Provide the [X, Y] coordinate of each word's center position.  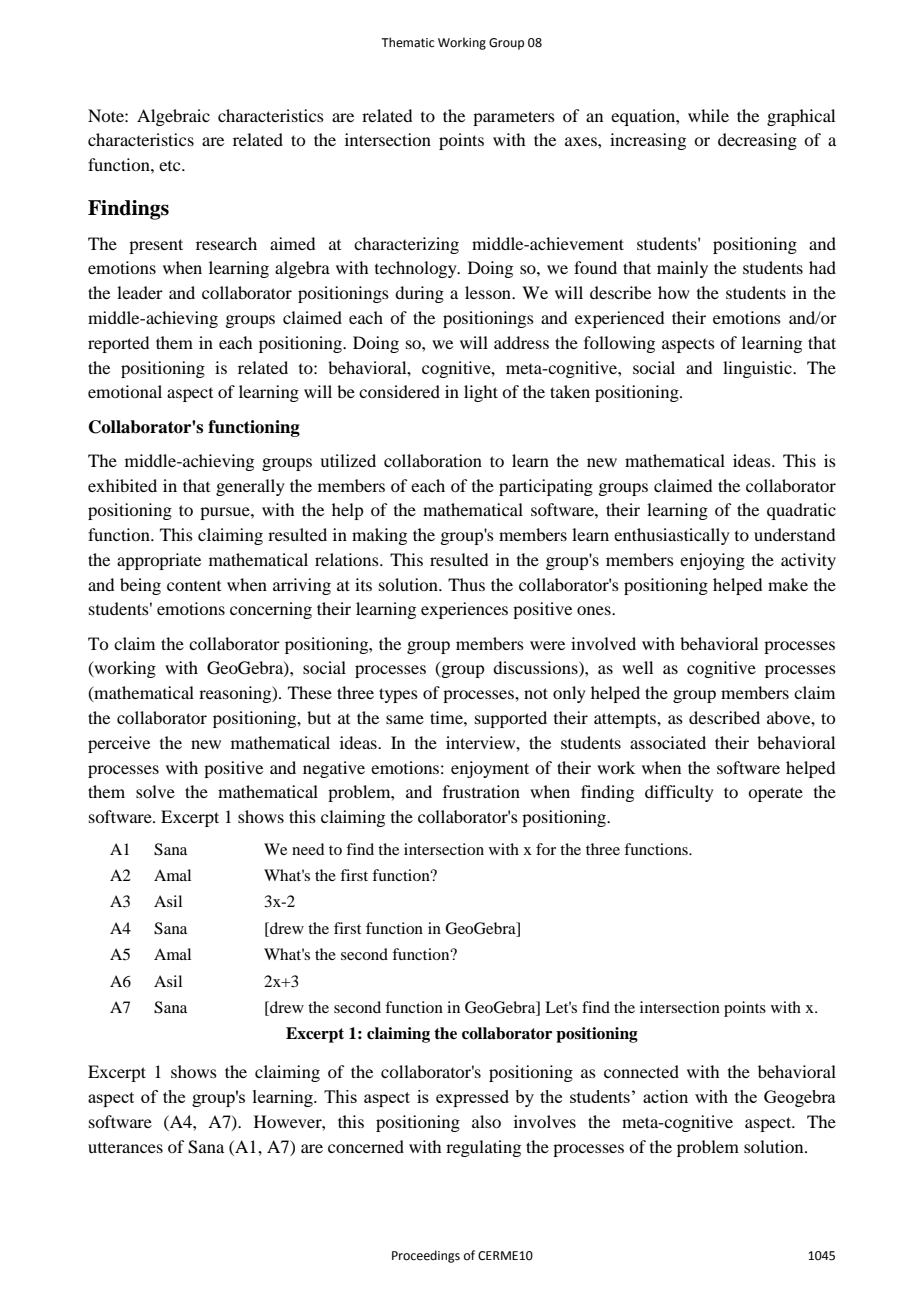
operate [775, 794]
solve [155, 791]
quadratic [801, 511]
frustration [481, 791]
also [486, 1121]
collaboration [433, 460]
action [665, 1096]
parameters [514, 118]
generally [250, 487]
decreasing [757, 141]
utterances [125, 1148]
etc [171, 166]
